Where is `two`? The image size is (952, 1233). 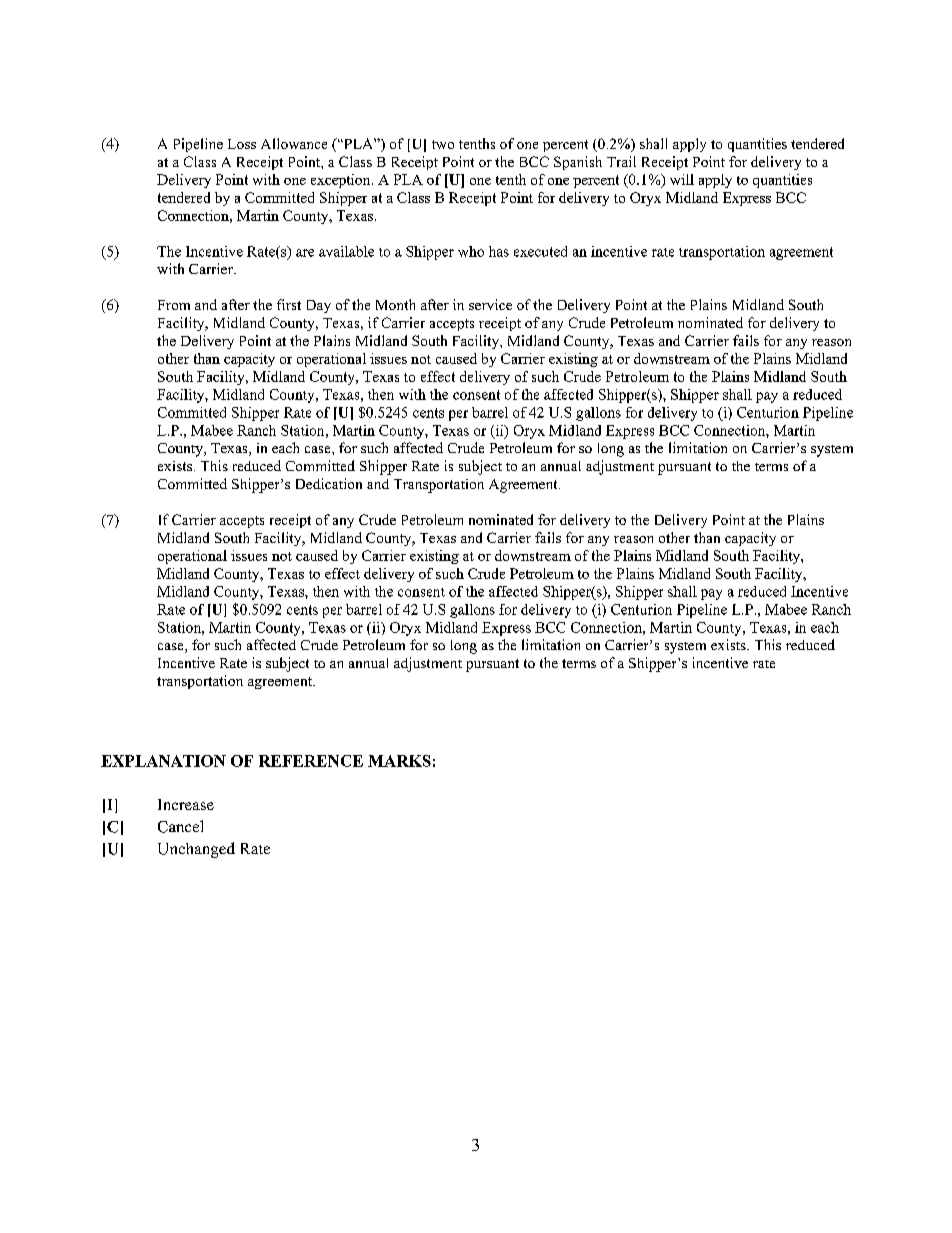
two is located at coordinates (443, 144).
